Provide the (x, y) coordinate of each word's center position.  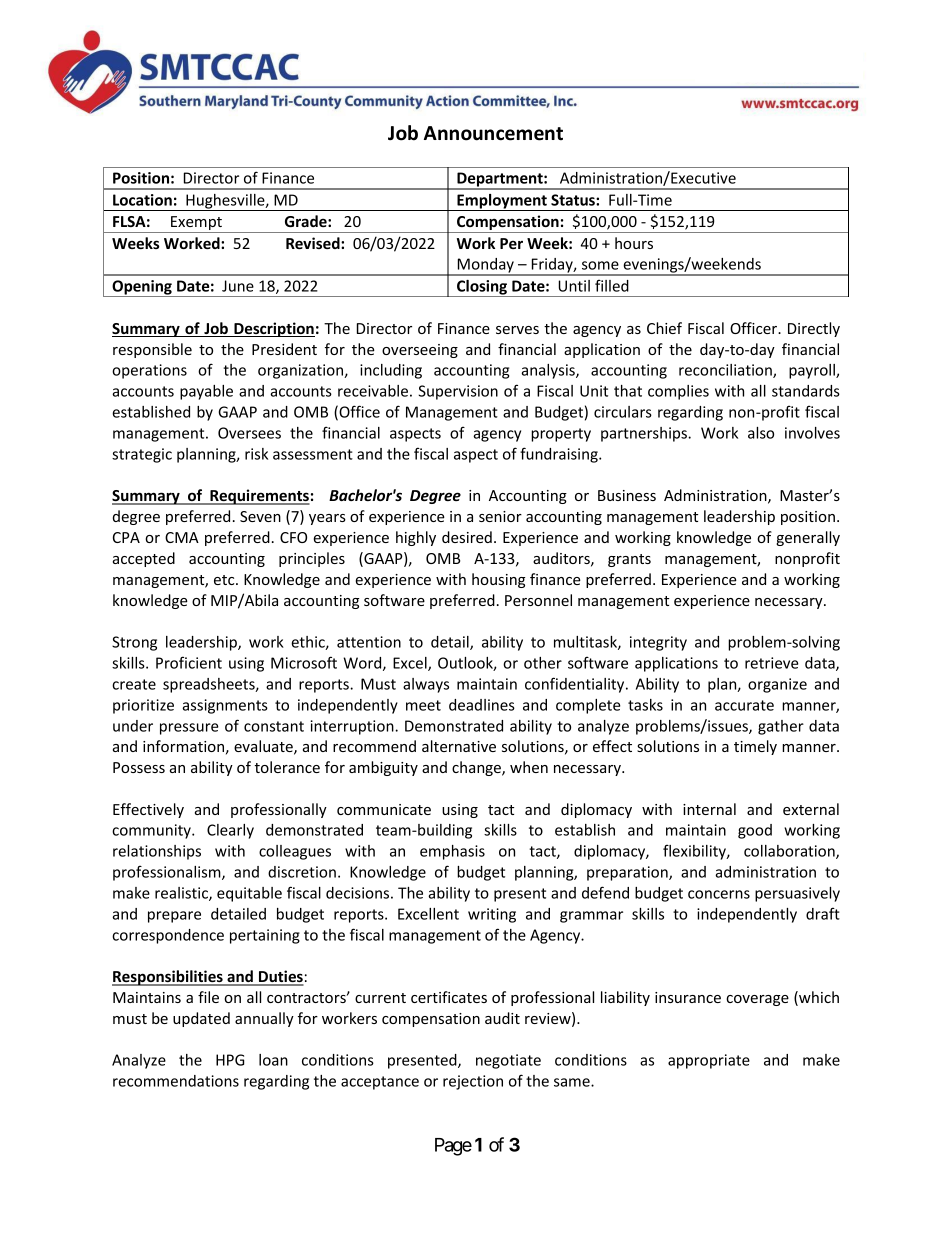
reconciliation (726, 371)
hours (634, 243)
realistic (182, 894)
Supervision (458, 392)
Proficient (189, 662)
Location (142, 200)
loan (273, 1060)
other (543, 663)
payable (206, 392)
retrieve (772, 663)
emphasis (452, 852)
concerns (719, 894)
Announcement (493, 133)
